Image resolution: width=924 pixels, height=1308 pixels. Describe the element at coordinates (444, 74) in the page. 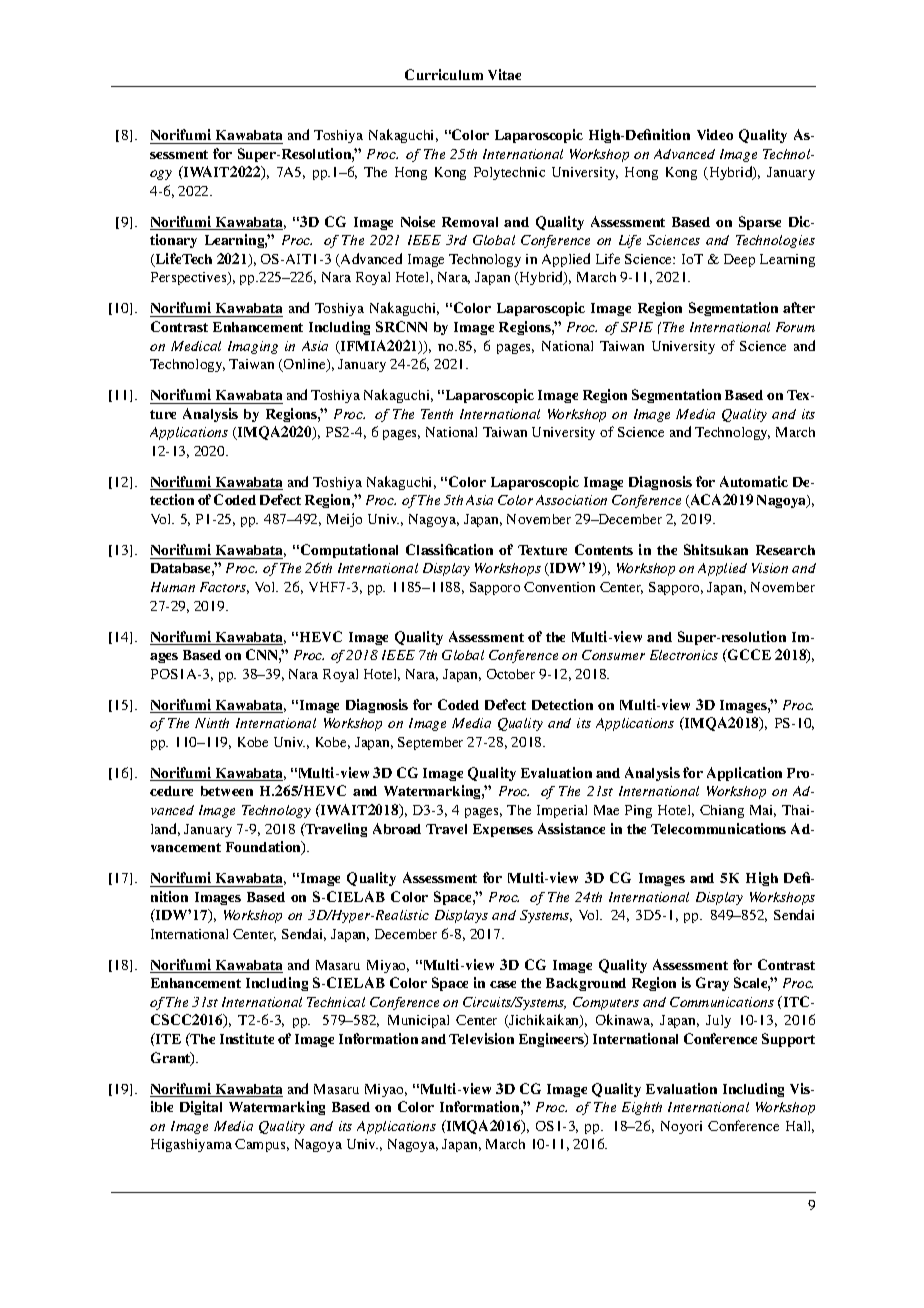

I see `Curriculum` at that location.
